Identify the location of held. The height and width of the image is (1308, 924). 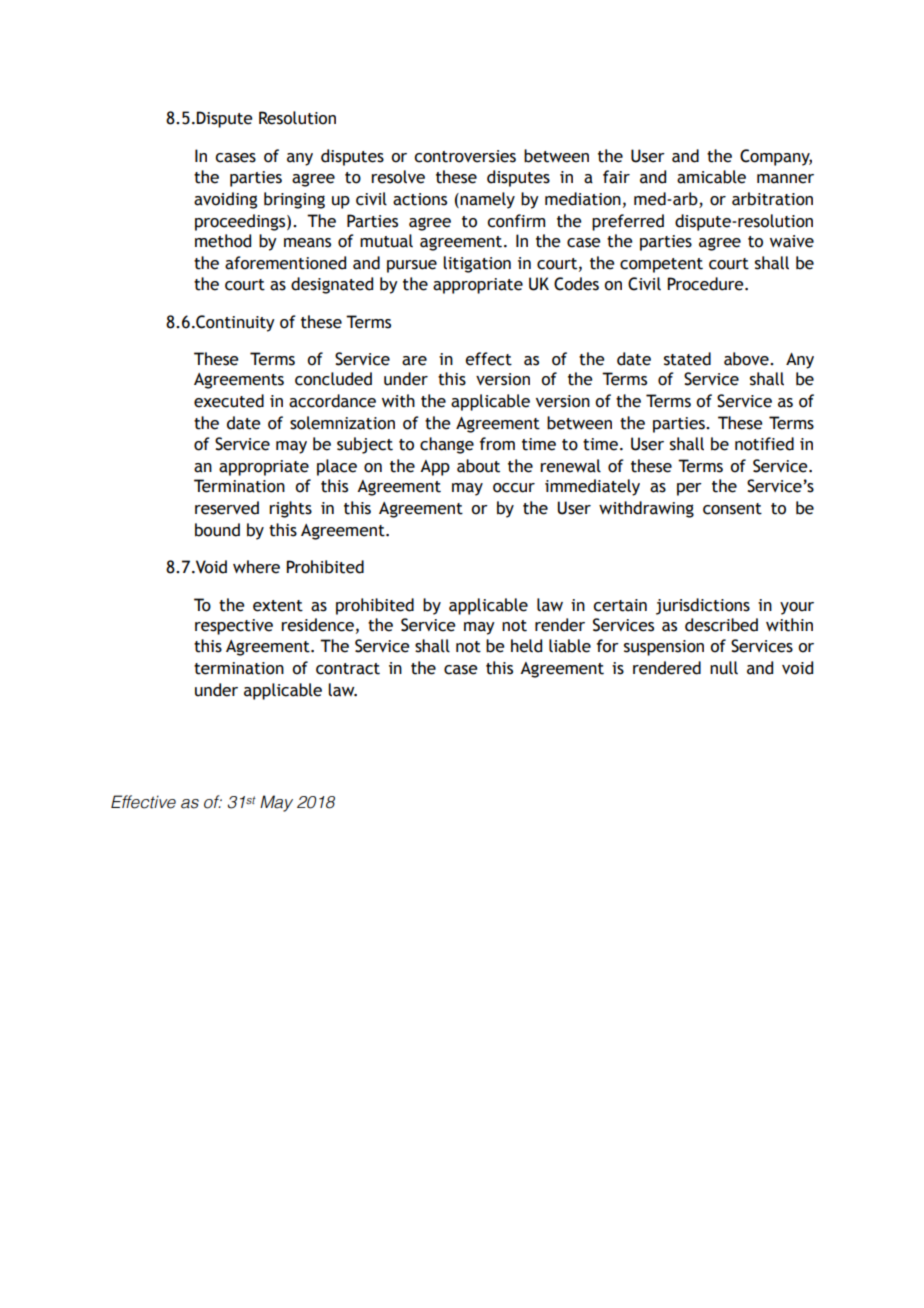
(526, 646).
